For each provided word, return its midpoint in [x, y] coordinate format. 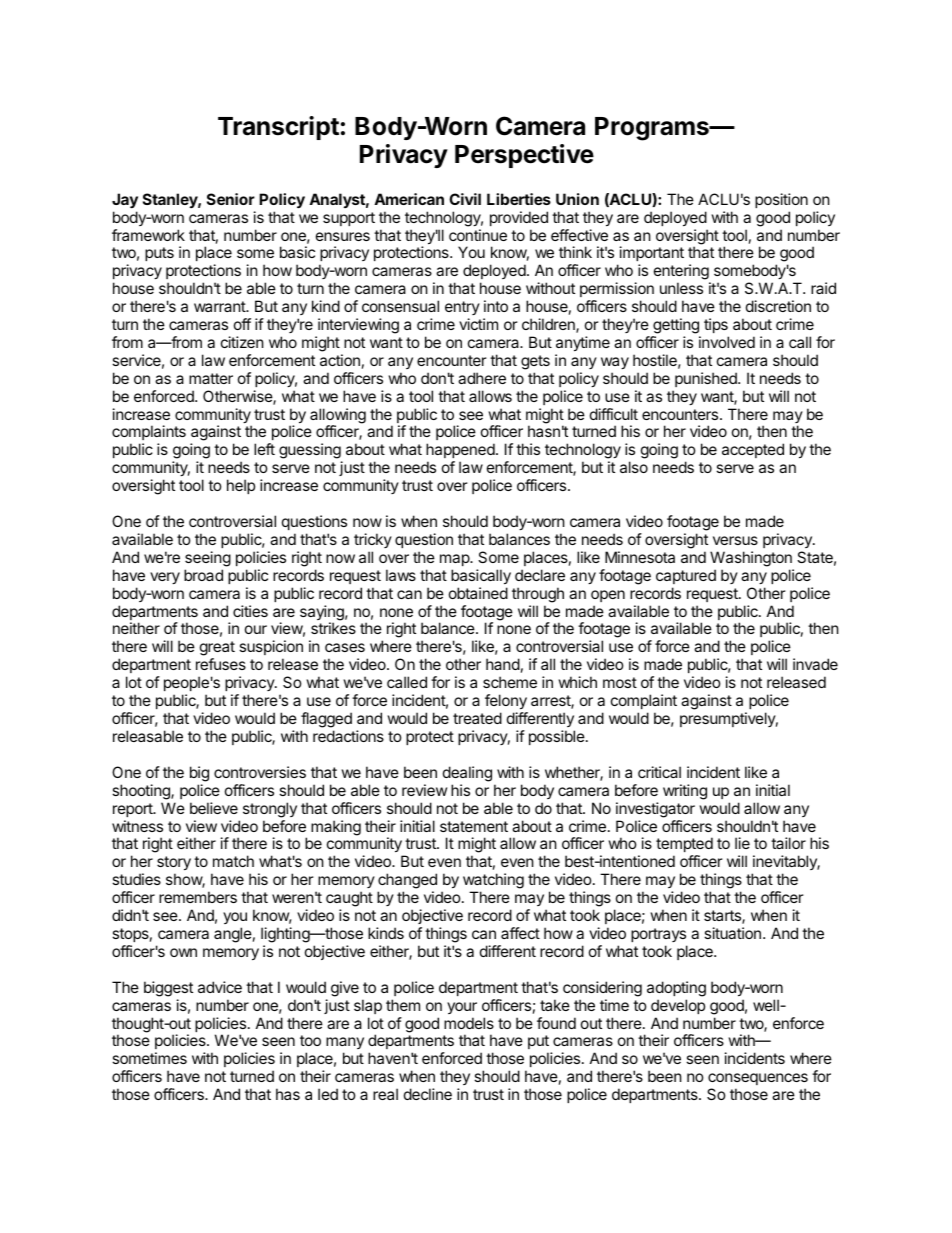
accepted [753, 450]
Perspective [524, 156]
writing [685, 792]
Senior [231, 199]
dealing [467, 774]
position [781, 200]
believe [214, 808]
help [241, 486]
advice [220, 987]
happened [461, 452]
